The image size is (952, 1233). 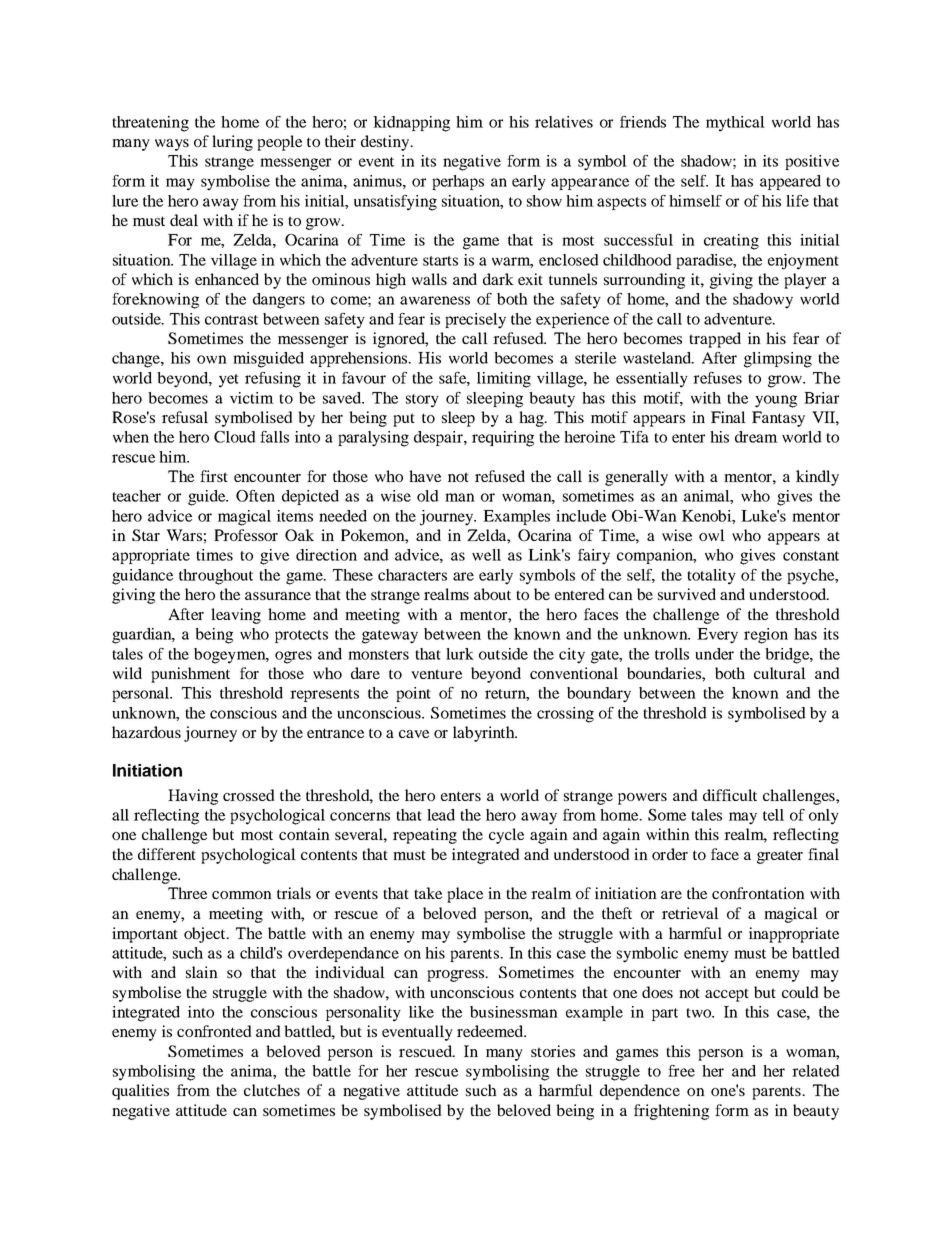 What do you see at coordinates (492, 594) in the screenshot?
I see `about` at bounding box center [492, 594].
